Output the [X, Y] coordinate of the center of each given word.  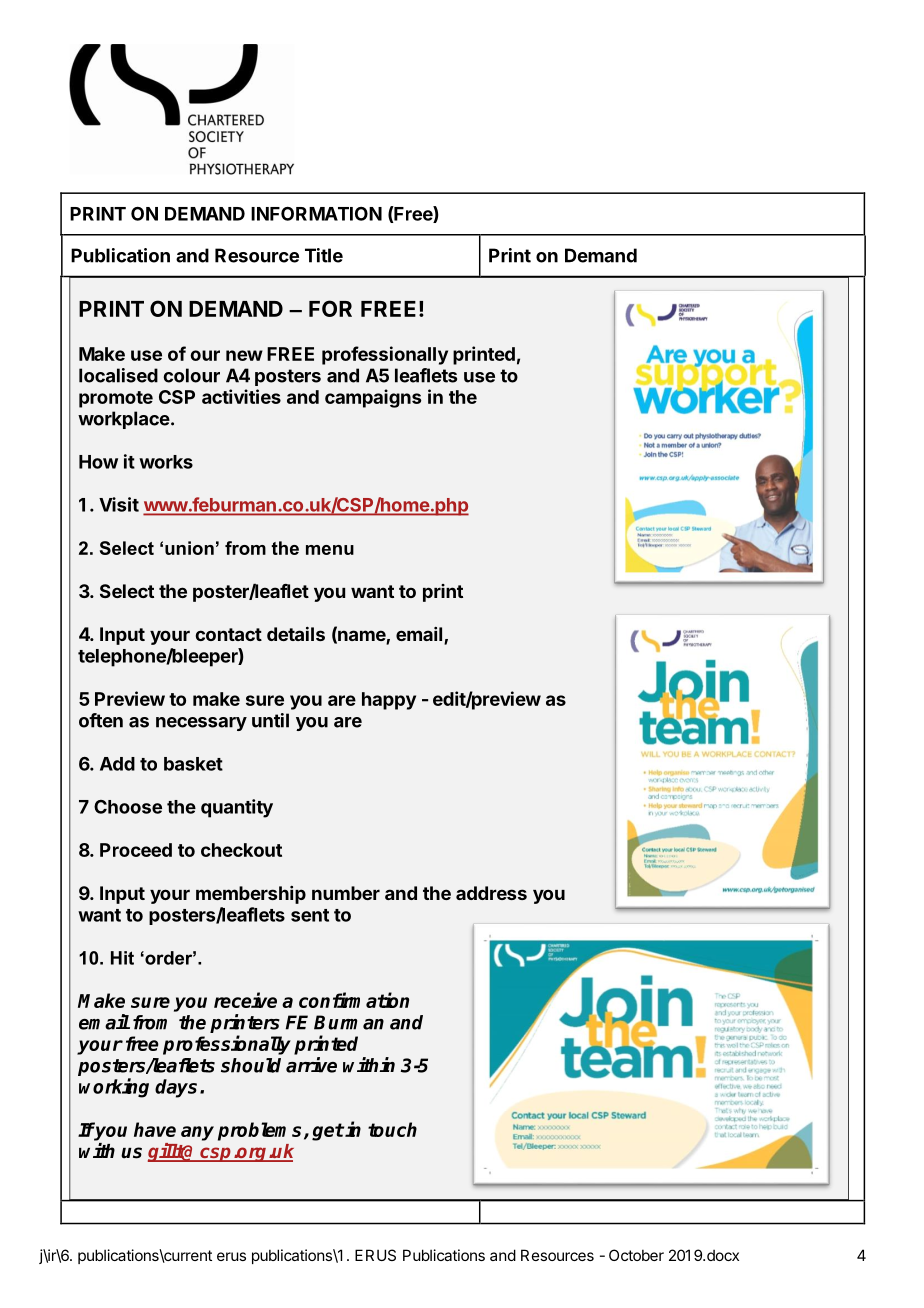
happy [389, 701]
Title [324, 255]
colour [191, 375]
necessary [201, 724]
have [155, 1129]
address [491, 893]
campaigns [373, 398]
